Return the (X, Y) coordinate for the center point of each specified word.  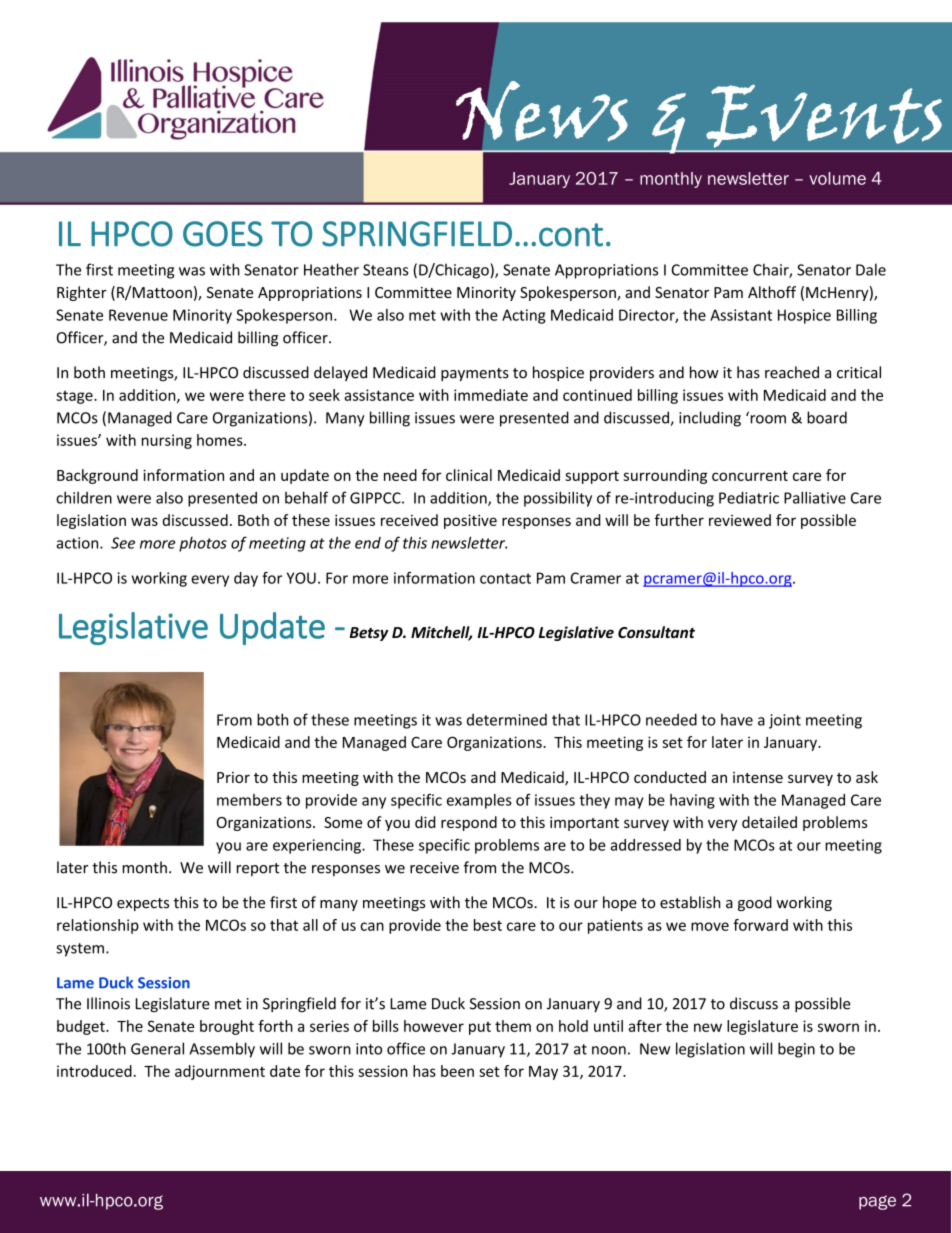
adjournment (220, 1072)
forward (760, 925)
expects (143, 904)
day (246, 579)
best (488, 925)
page (877, 1202)
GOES (223, 234)
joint (785, 721)
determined (507, 720)
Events (824, 116)
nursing (167, 441)
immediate (491, 395)
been (457, 1071)
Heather (331, 269)
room (767, 418)
